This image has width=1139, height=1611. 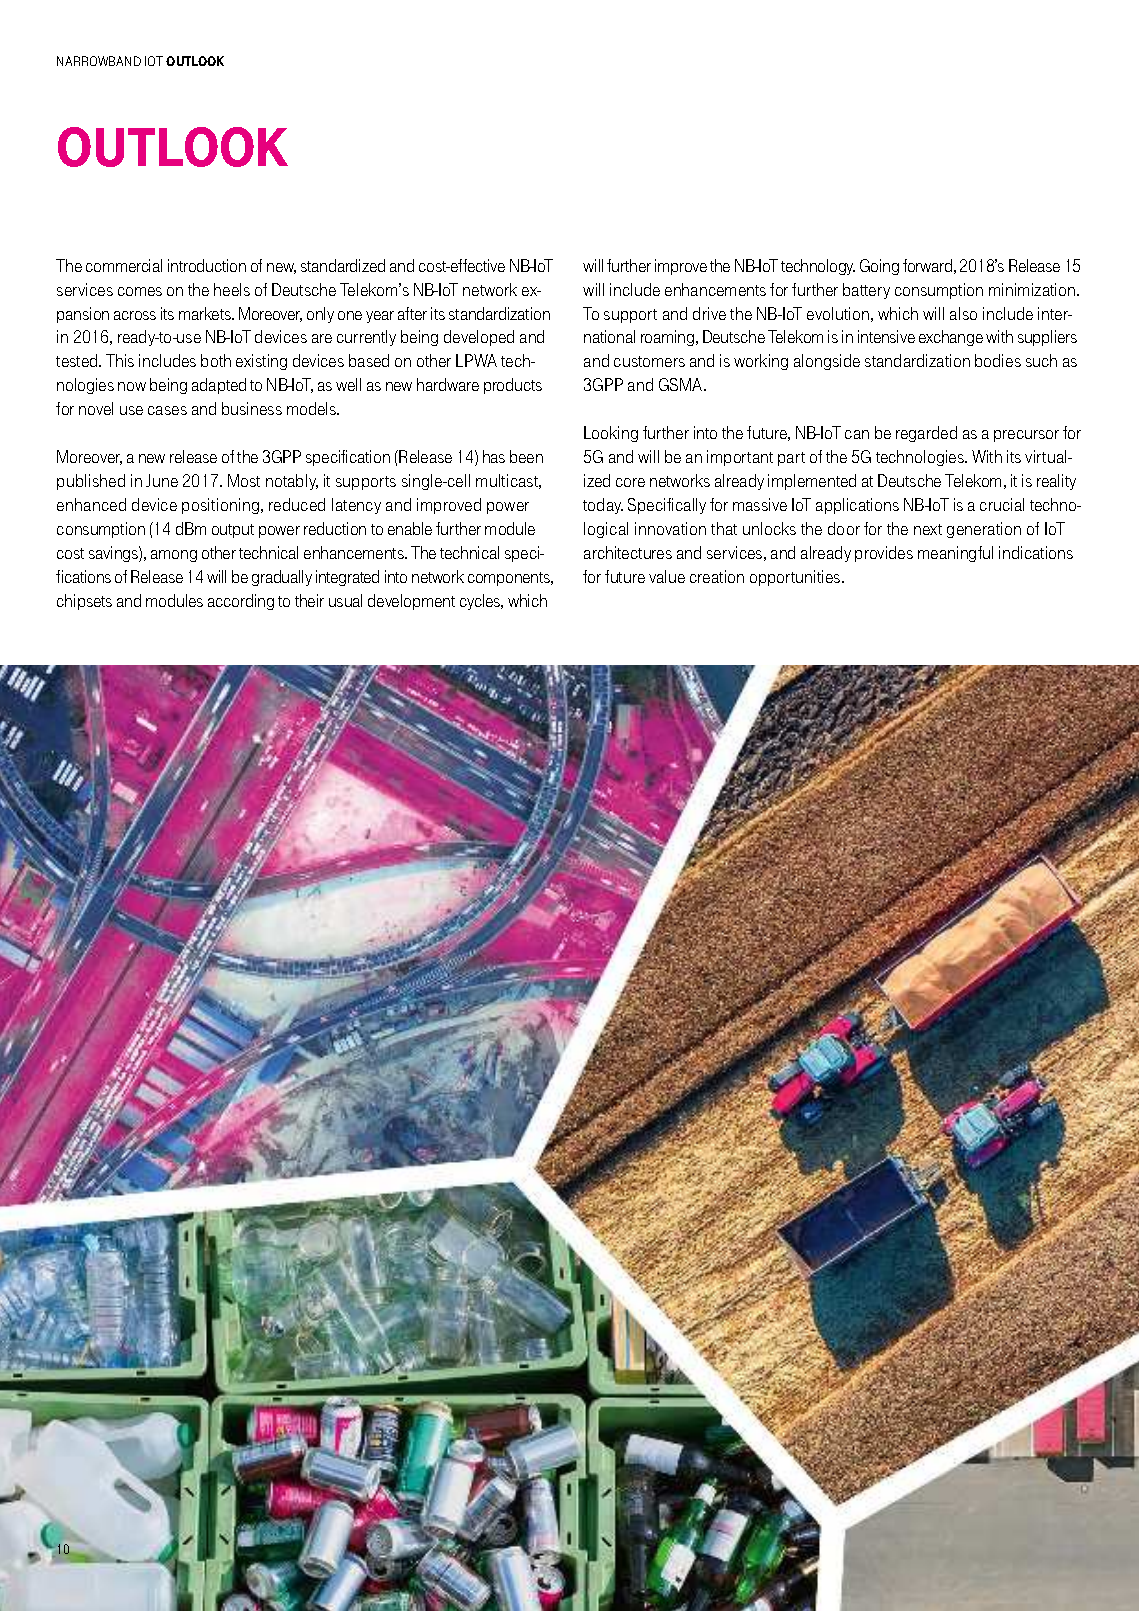 What do you see at coordinates (879, 267) in the image?
I see `Going` at bounding box center [879, 267].
